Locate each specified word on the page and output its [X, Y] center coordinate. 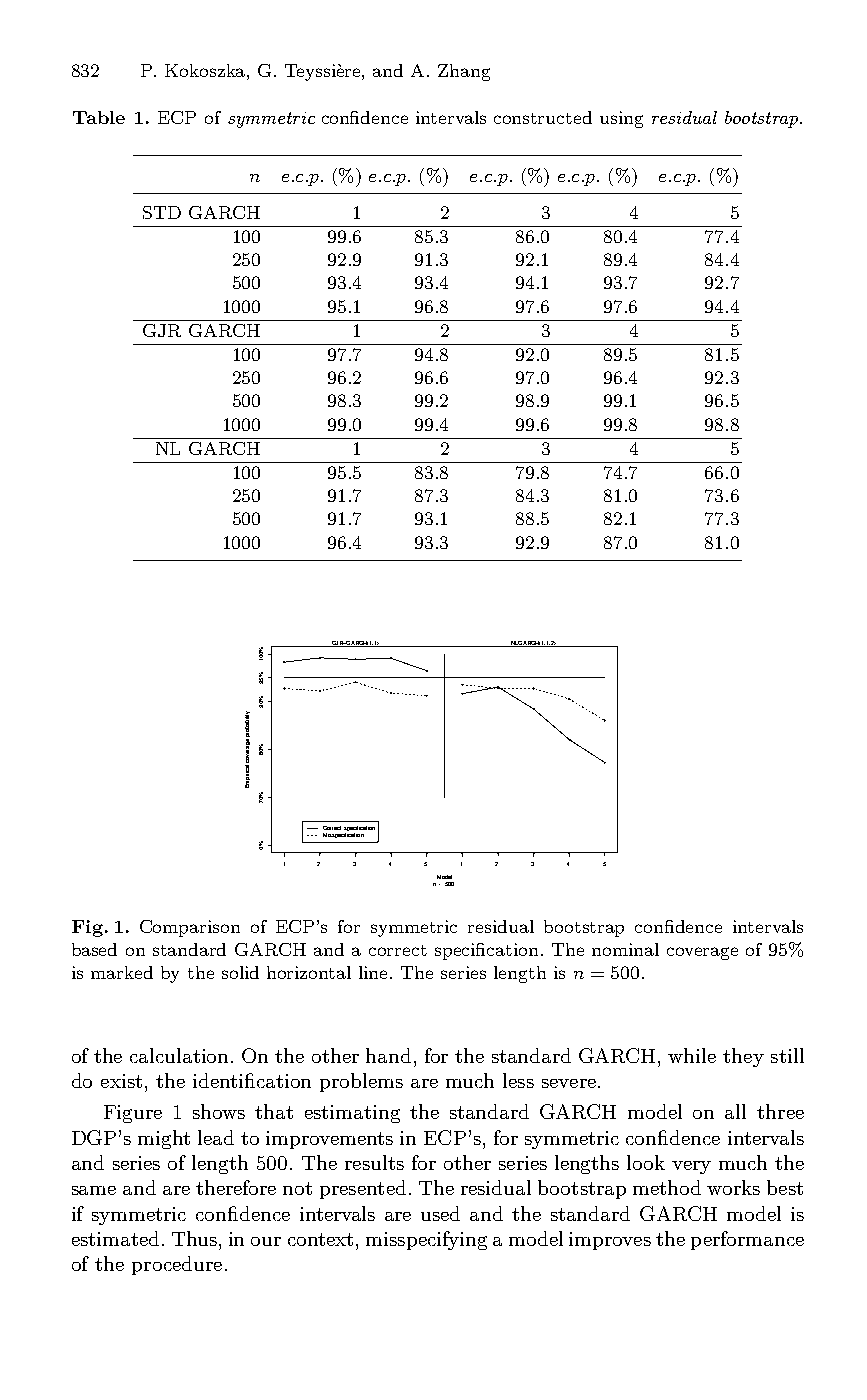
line [375, 972]
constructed [543, 117]
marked [122, 972]
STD [162, 212]
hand [388, 1055]
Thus [194, 1238]
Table [99, 117]
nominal [625, 949]
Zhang [464, 72]
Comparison [190, 928]
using [621, 119]
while [692, 1055]
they [743, 1057]
